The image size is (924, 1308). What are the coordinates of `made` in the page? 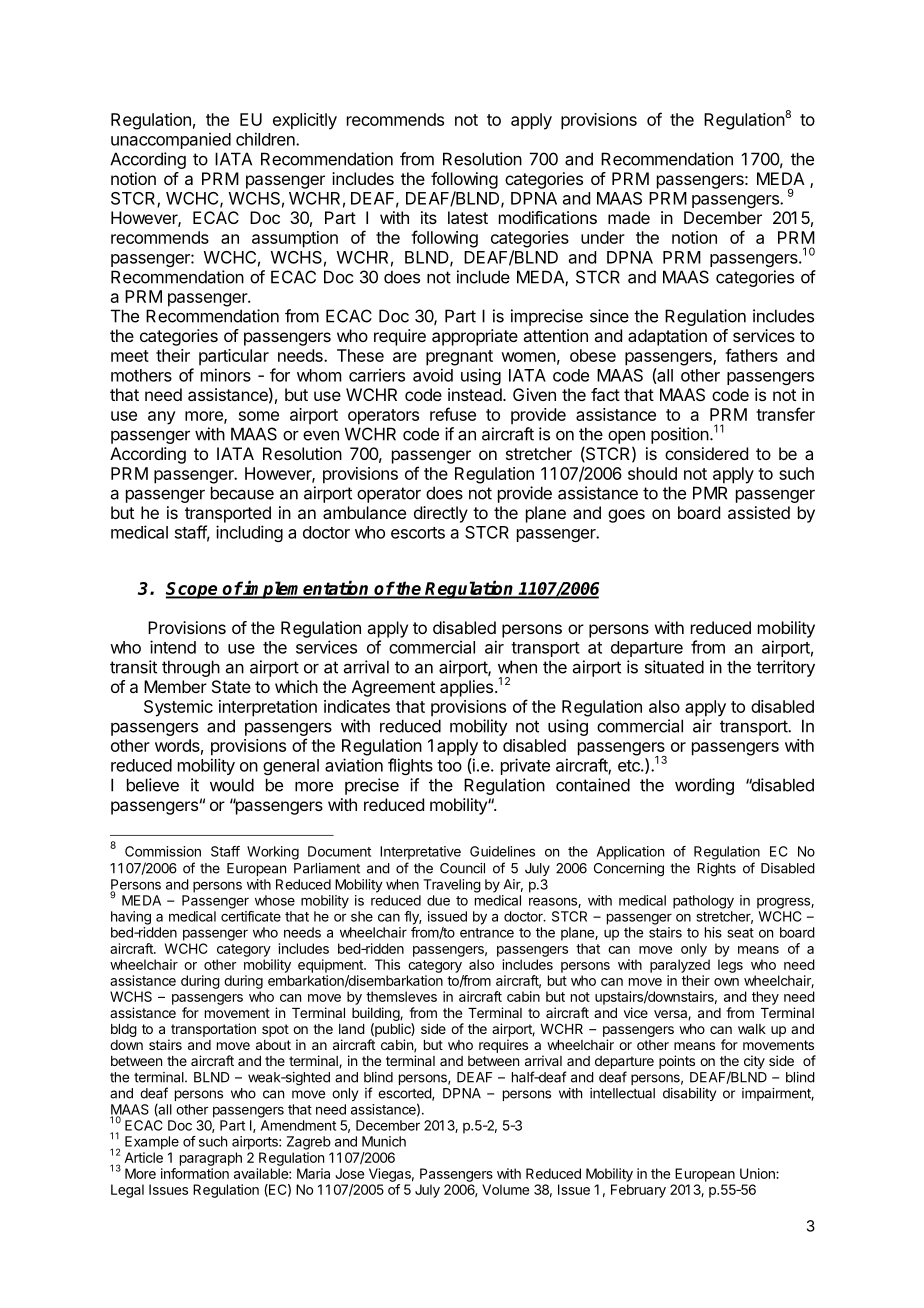 It's located at (629, 217).
